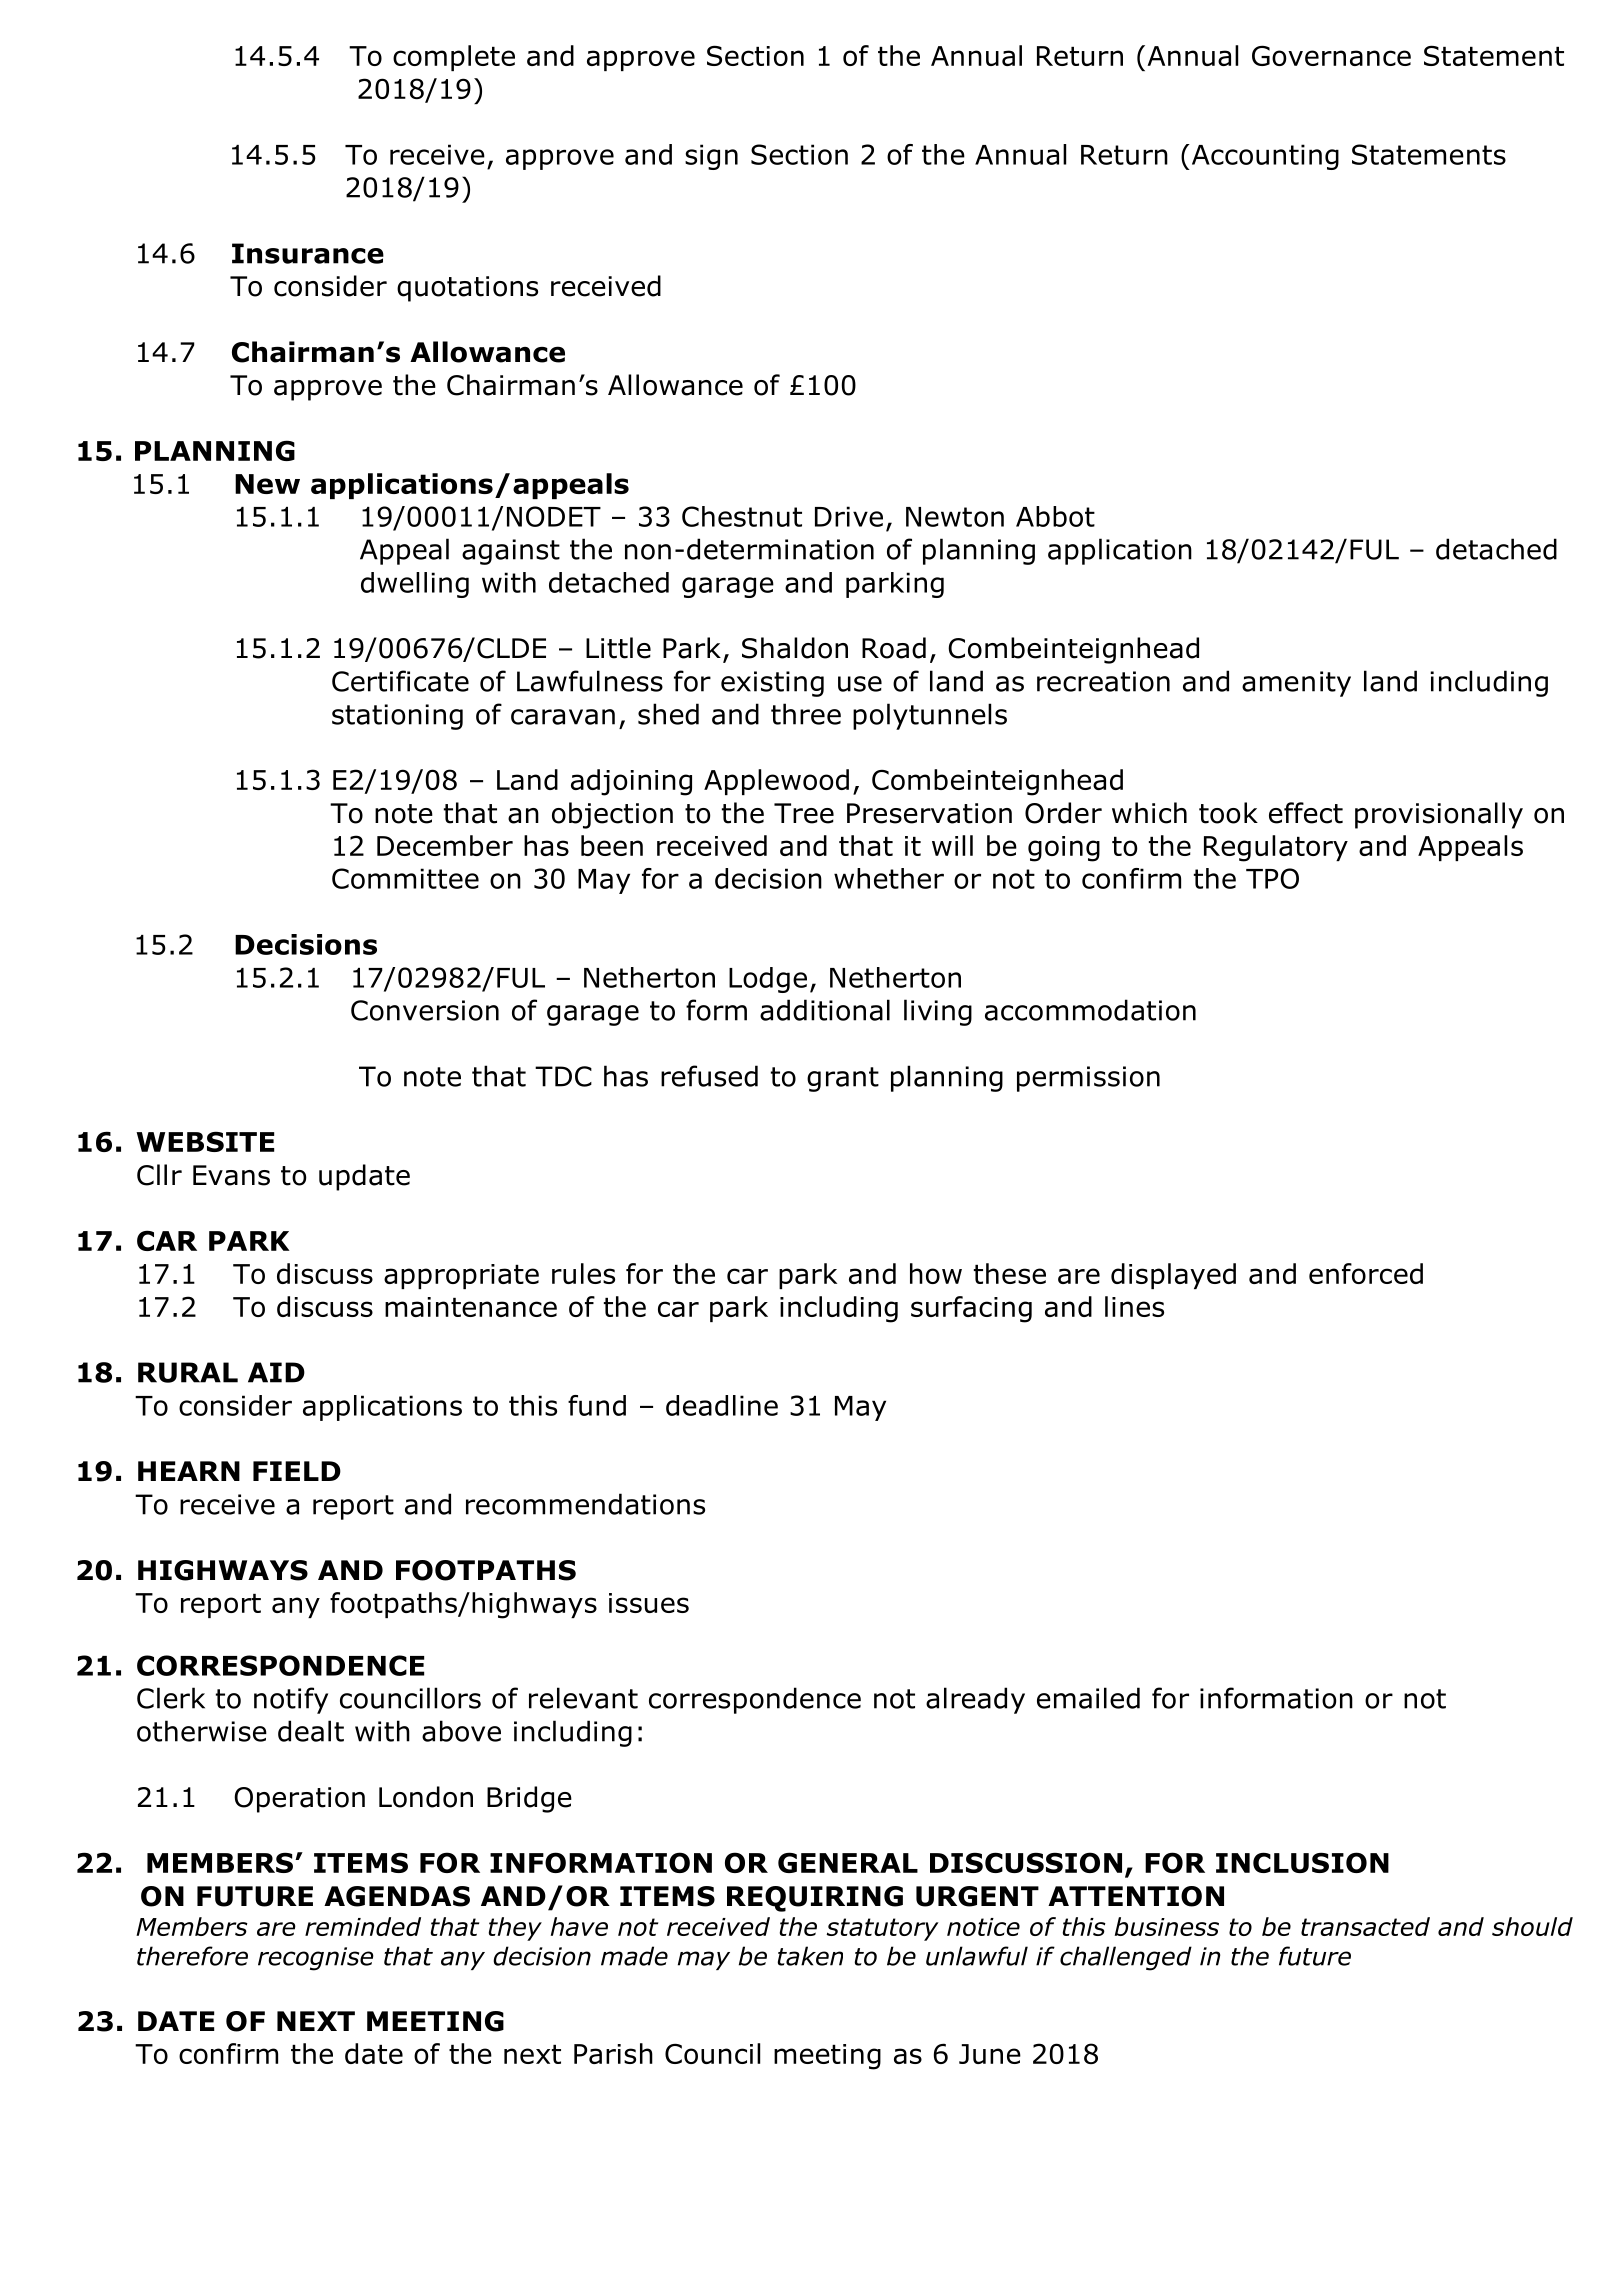 Image resolution: width=1612 pixels, height=2280 pixels. Describe the element at coordinates (1296, 684) in the screenshot. I see `amenity` at that location.
